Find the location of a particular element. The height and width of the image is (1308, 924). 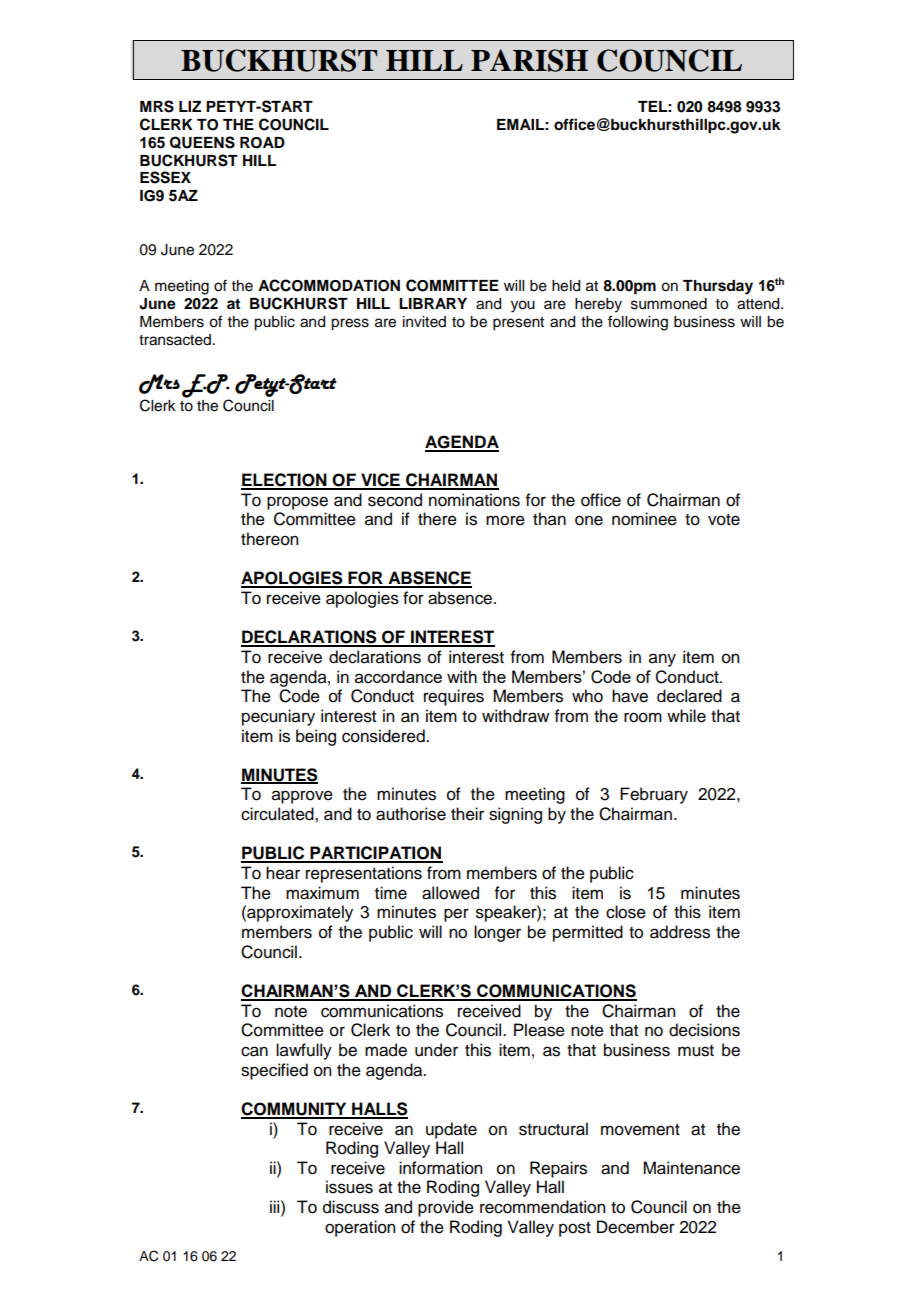

provide is located at coordinates (446, 1208).
